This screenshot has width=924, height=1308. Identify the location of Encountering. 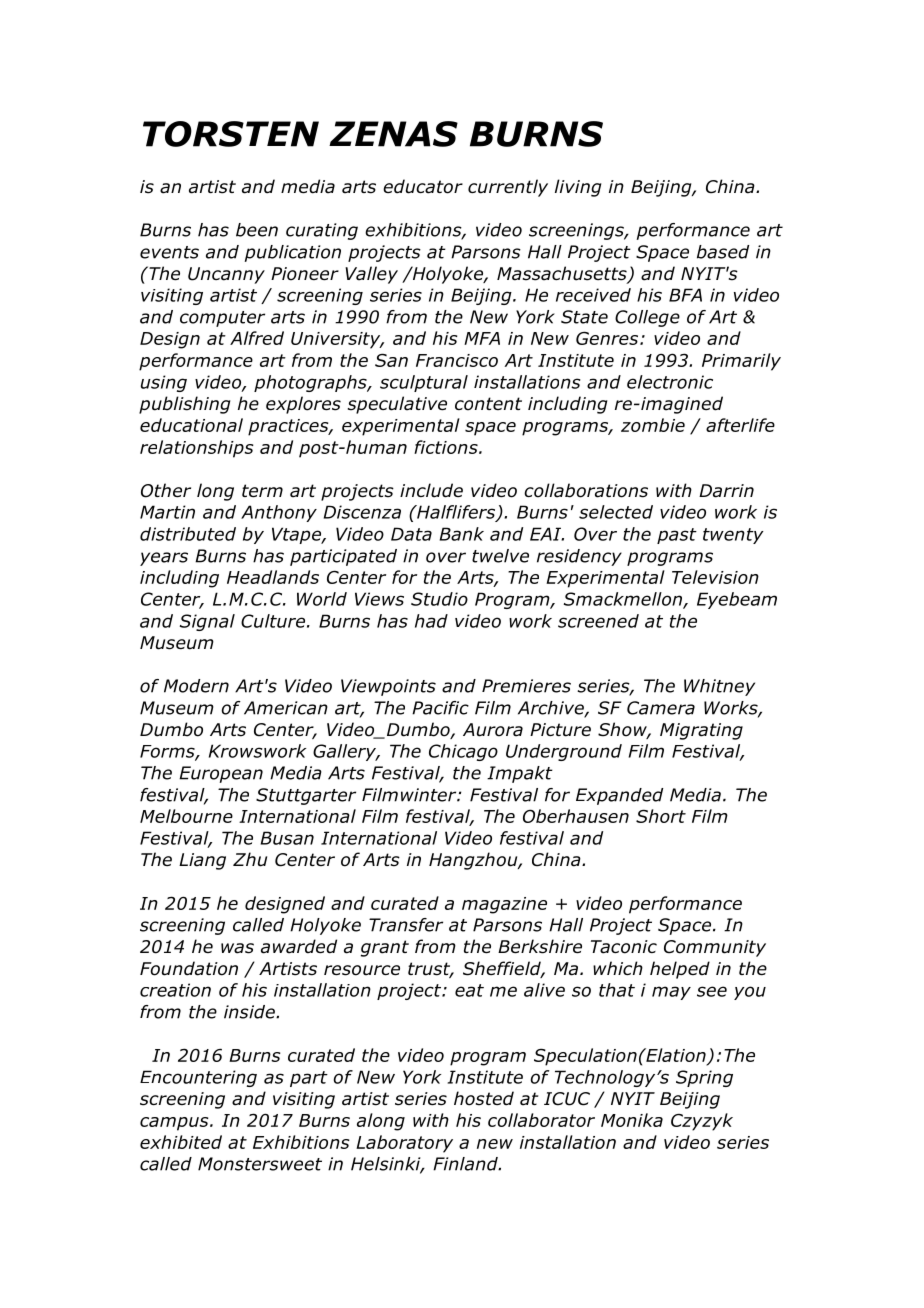
(198, 1078).
